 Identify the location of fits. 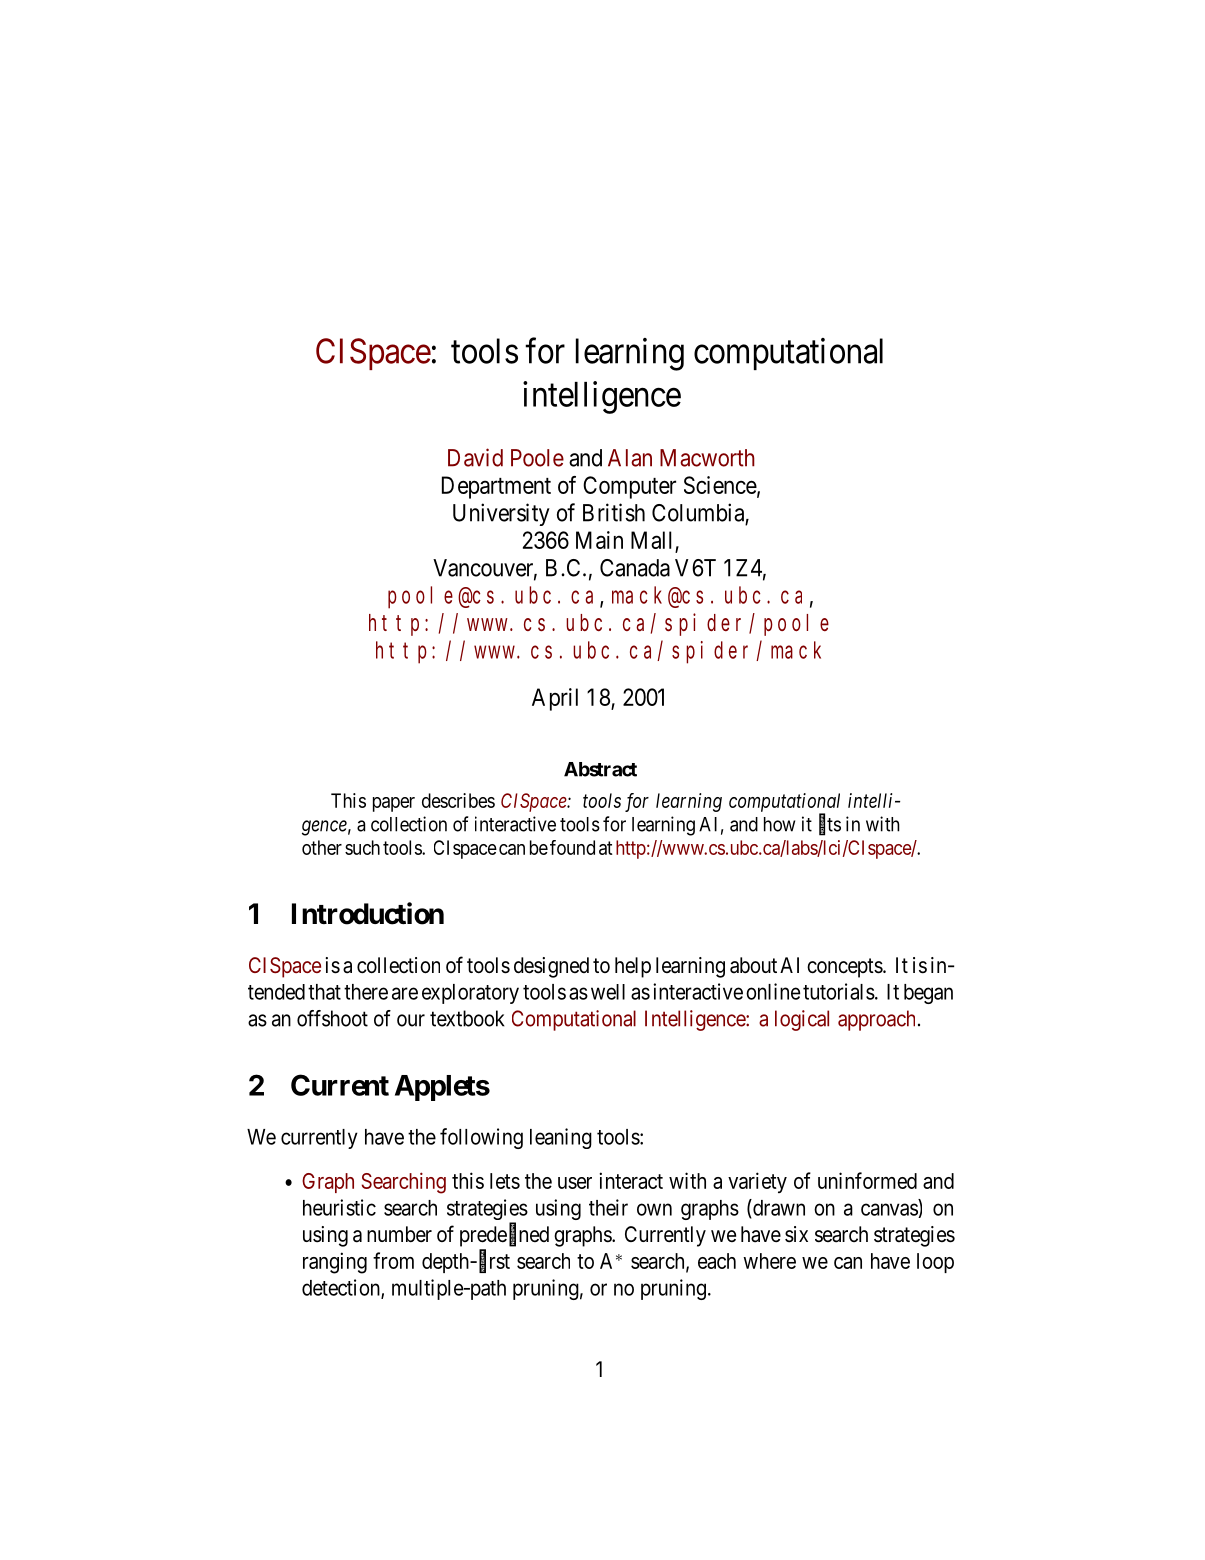
(830, 824).
